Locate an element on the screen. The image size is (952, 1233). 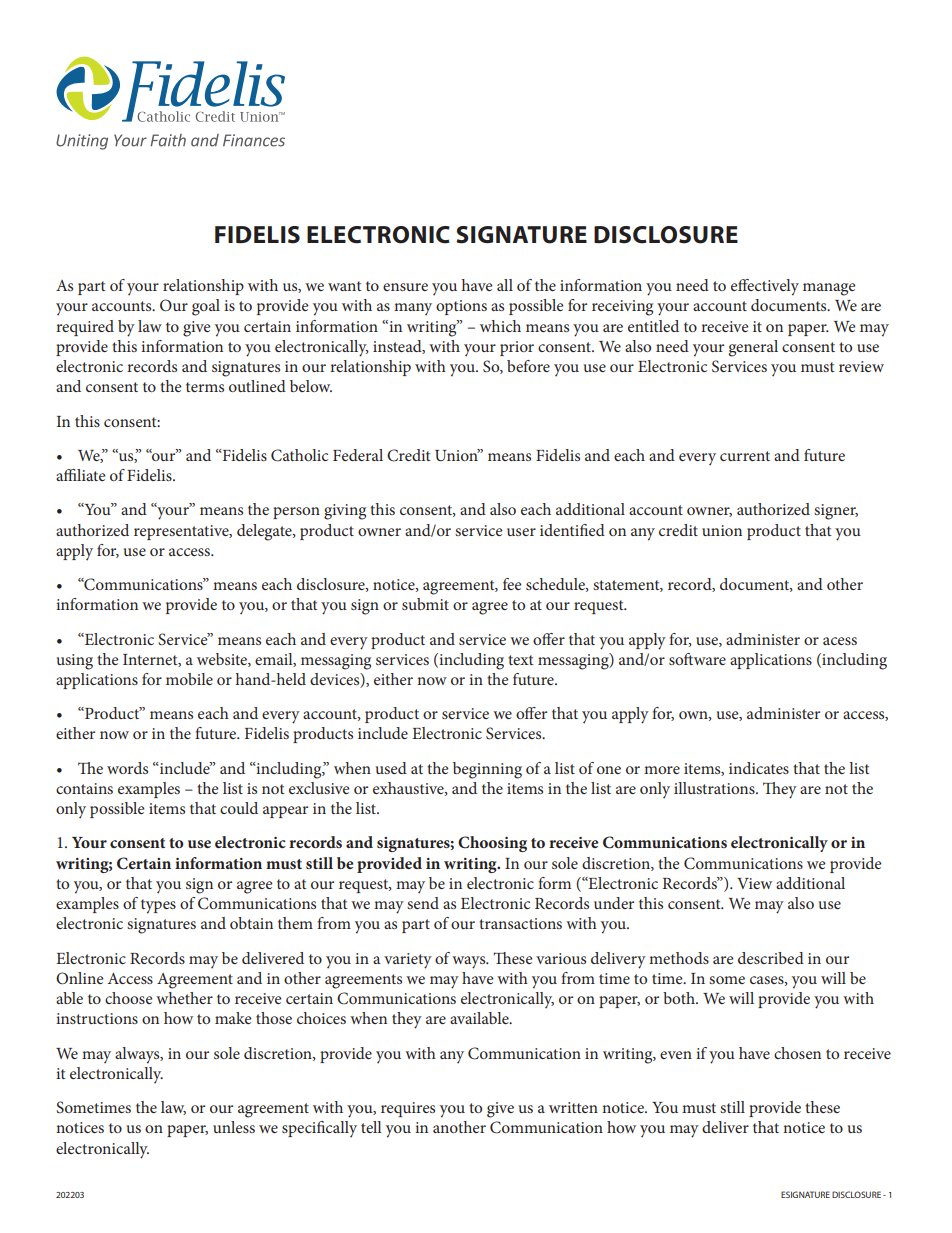
illustrations is located at coordinates (715, 788).
